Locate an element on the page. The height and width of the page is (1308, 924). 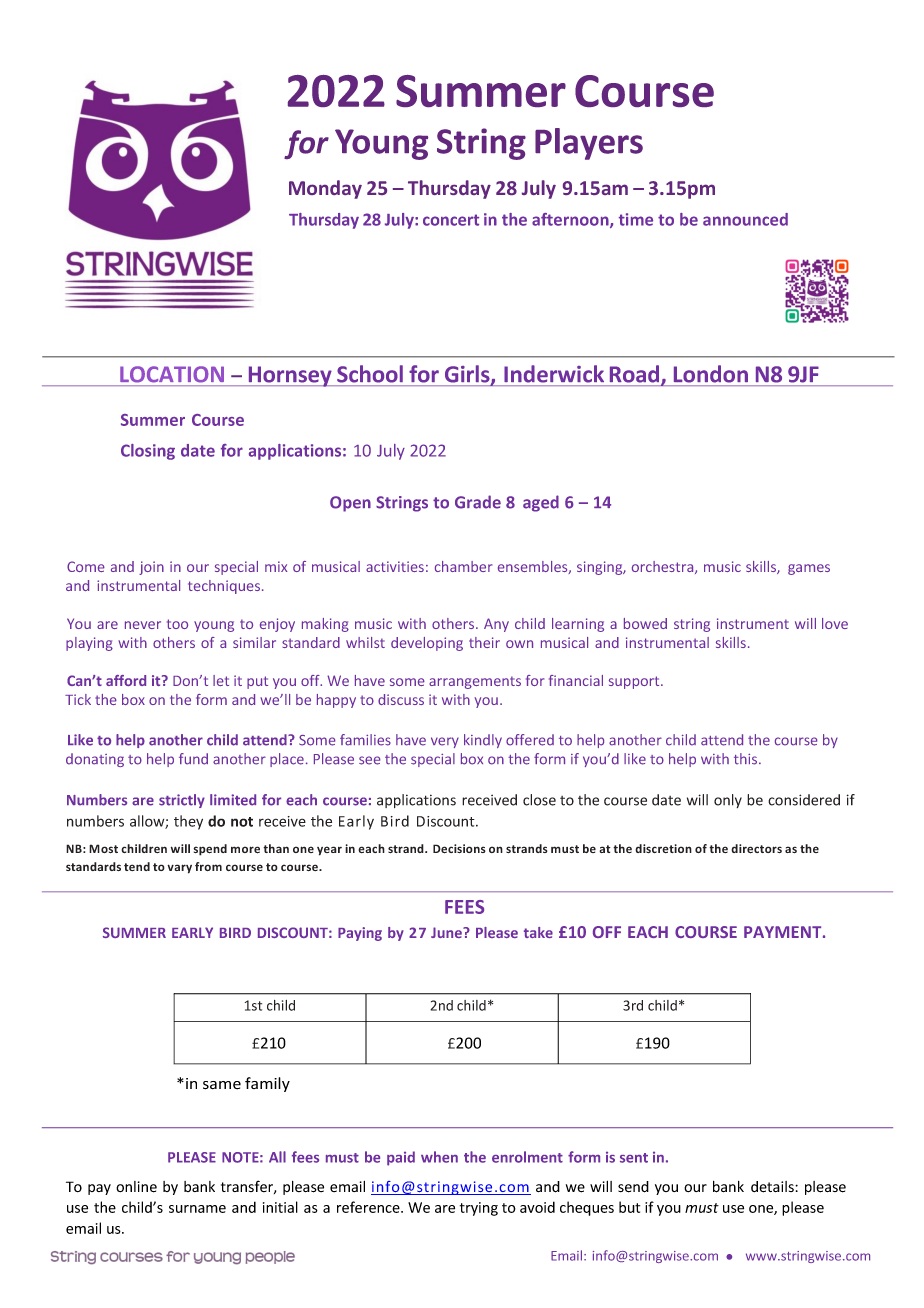
afternoon is located at coordinates (571, 220).
